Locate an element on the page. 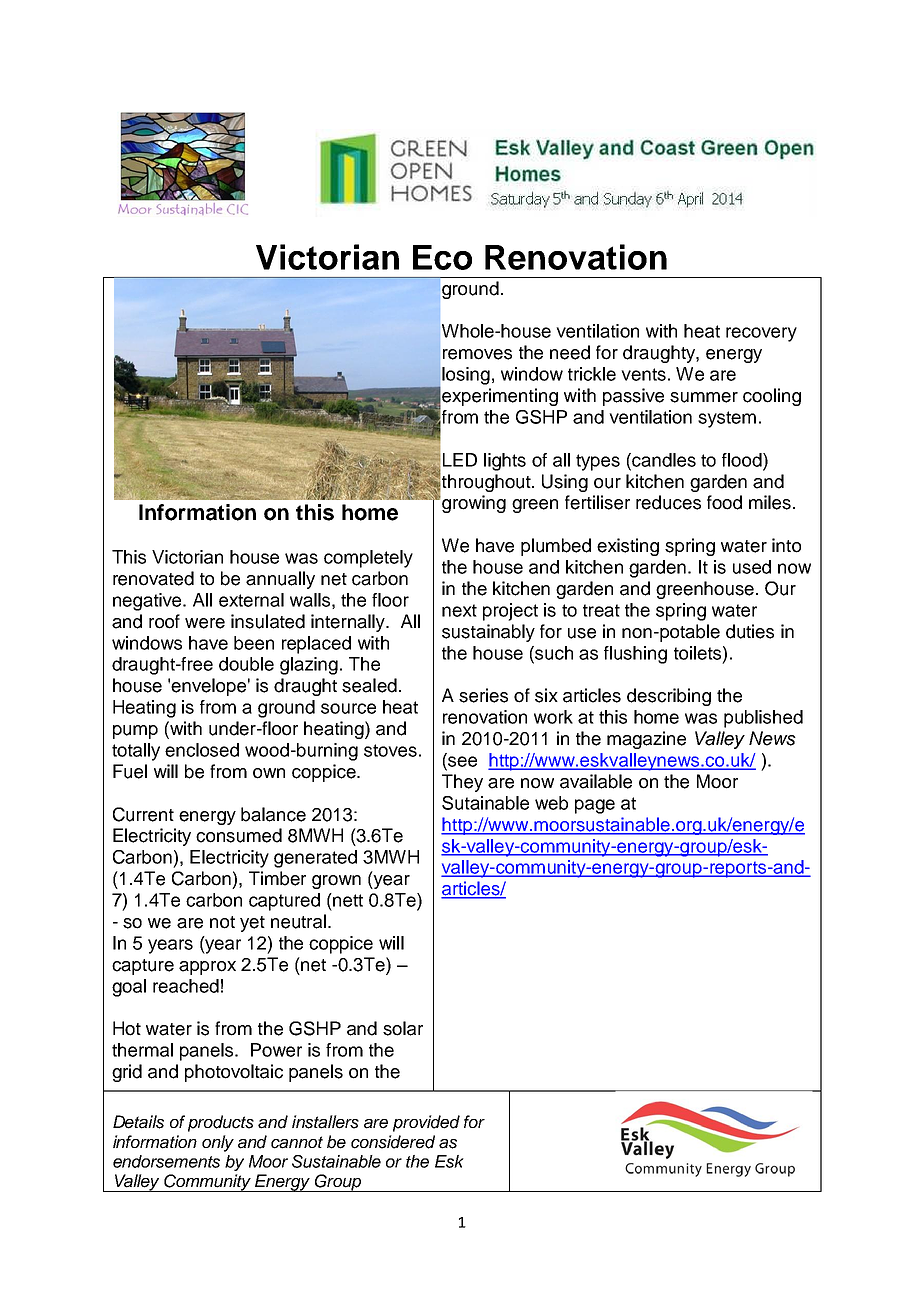 The image size is (924, 1308). removes is located at coordinates (477, 354).
